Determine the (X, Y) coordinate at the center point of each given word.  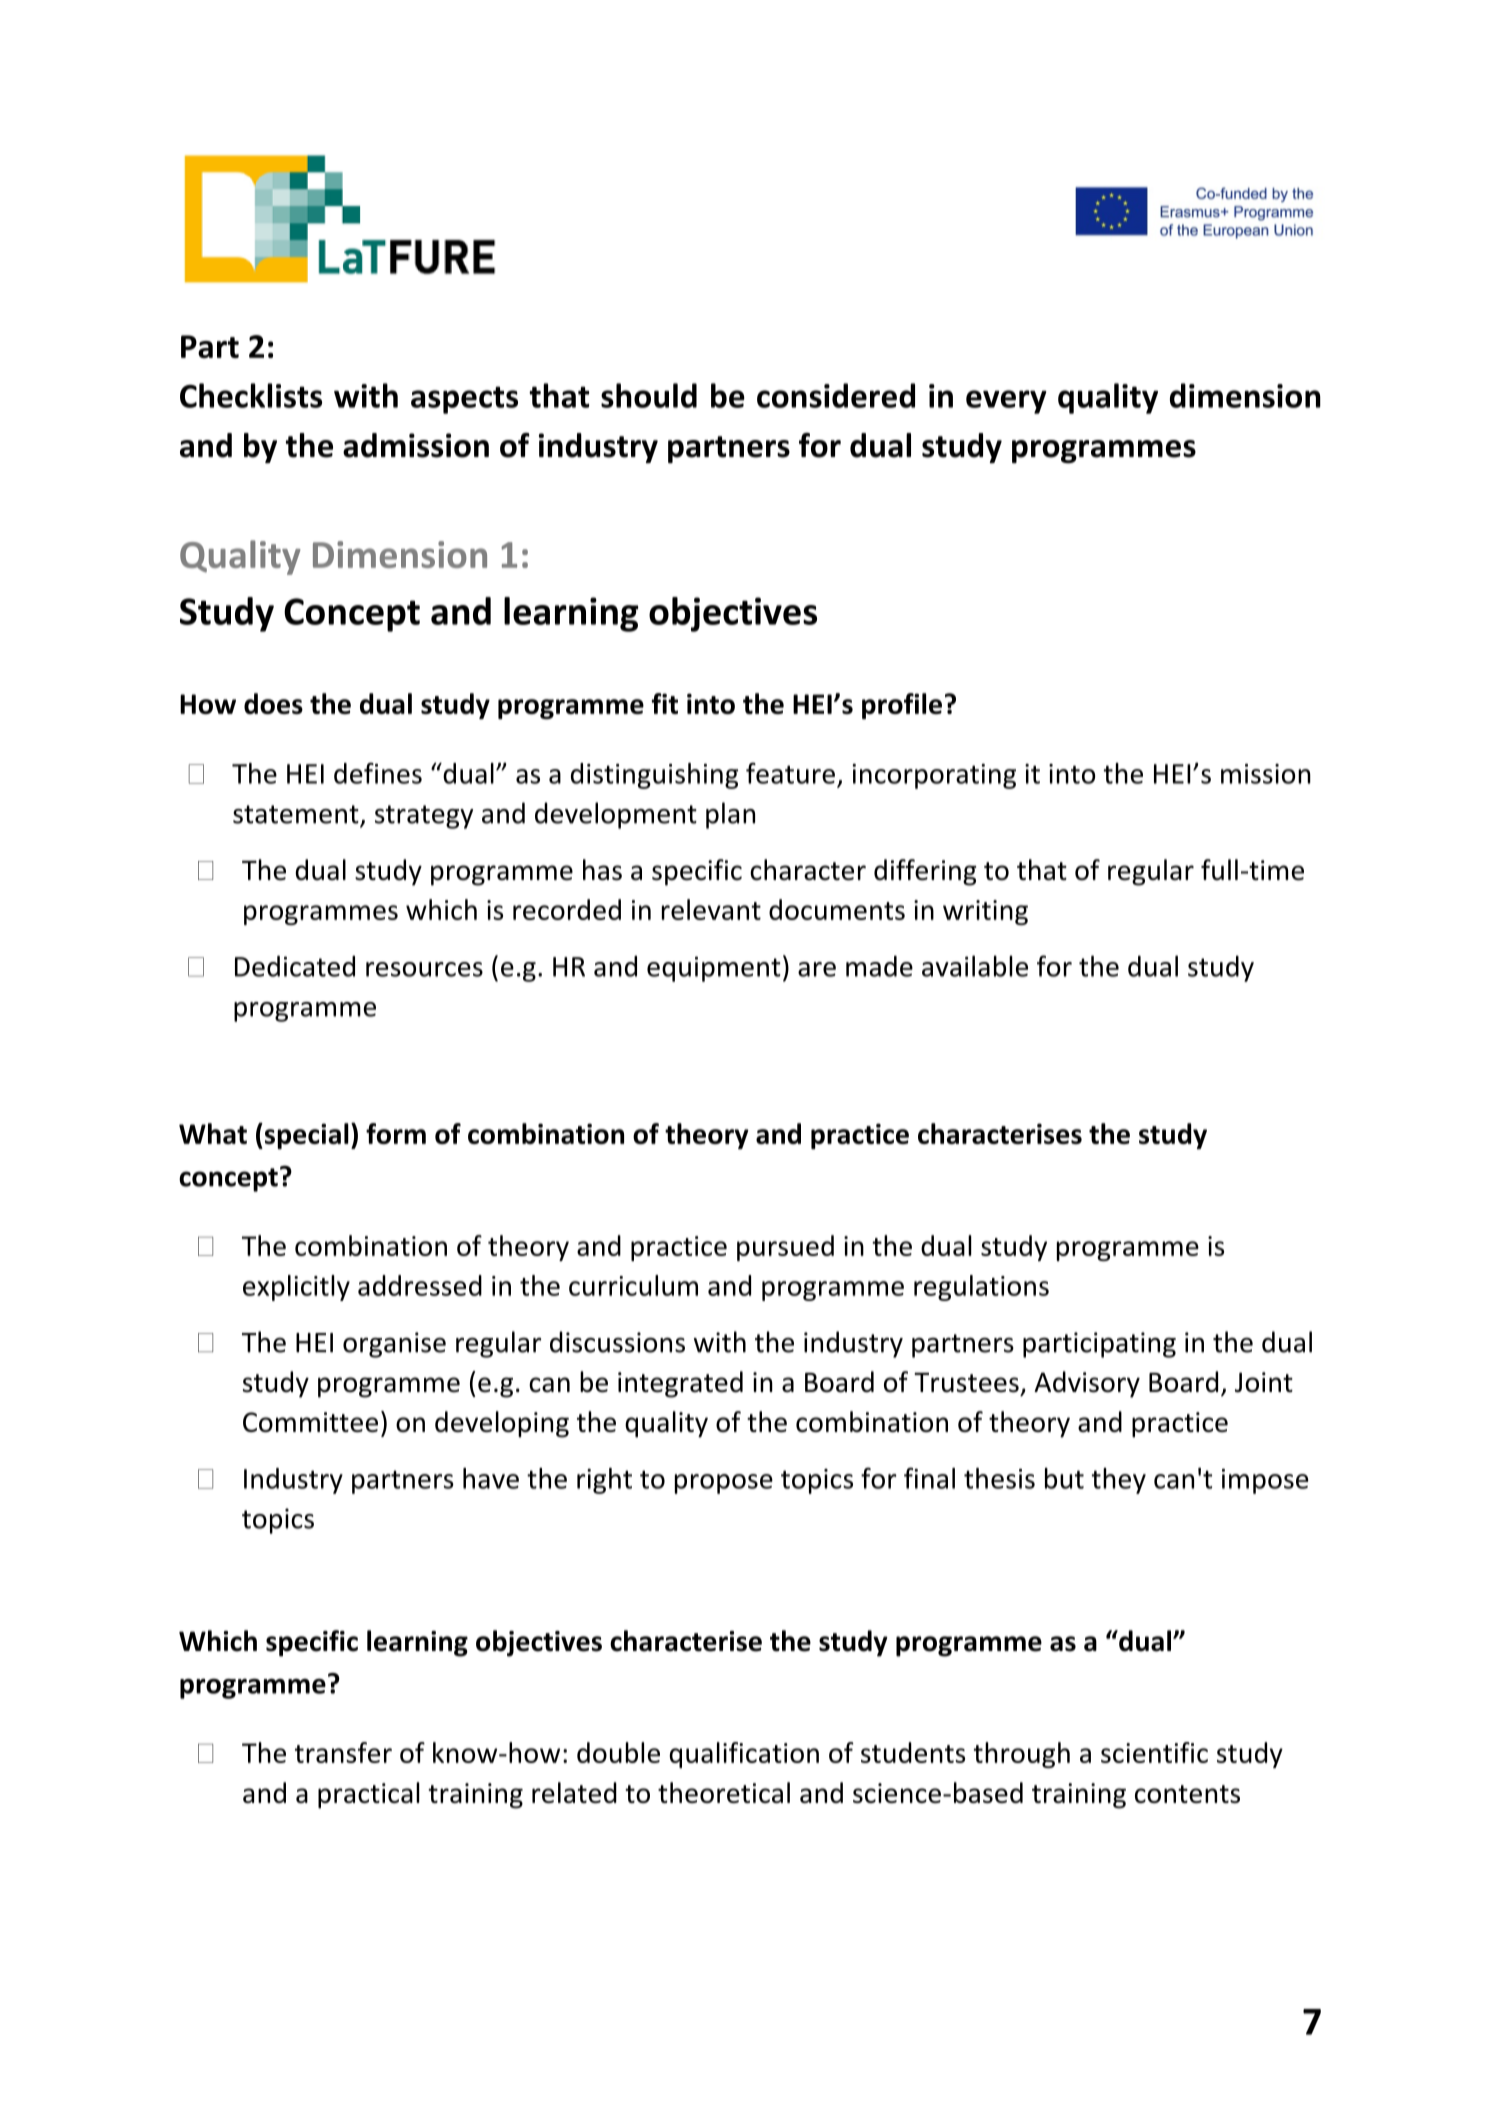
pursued (785, 1248)
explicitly (296, 1288)
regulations (981, 1288)
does (273, 703)
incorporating (934, 776)
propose (724, 1484)
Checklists (251, 395)
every (1006, 402)
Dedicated (295, 966)
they (1119, 1481)
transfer (343, 1752)
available (975, 966)
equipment (714, 969)
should (649, 395)
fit (665, 703)
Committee (310, 1422)
